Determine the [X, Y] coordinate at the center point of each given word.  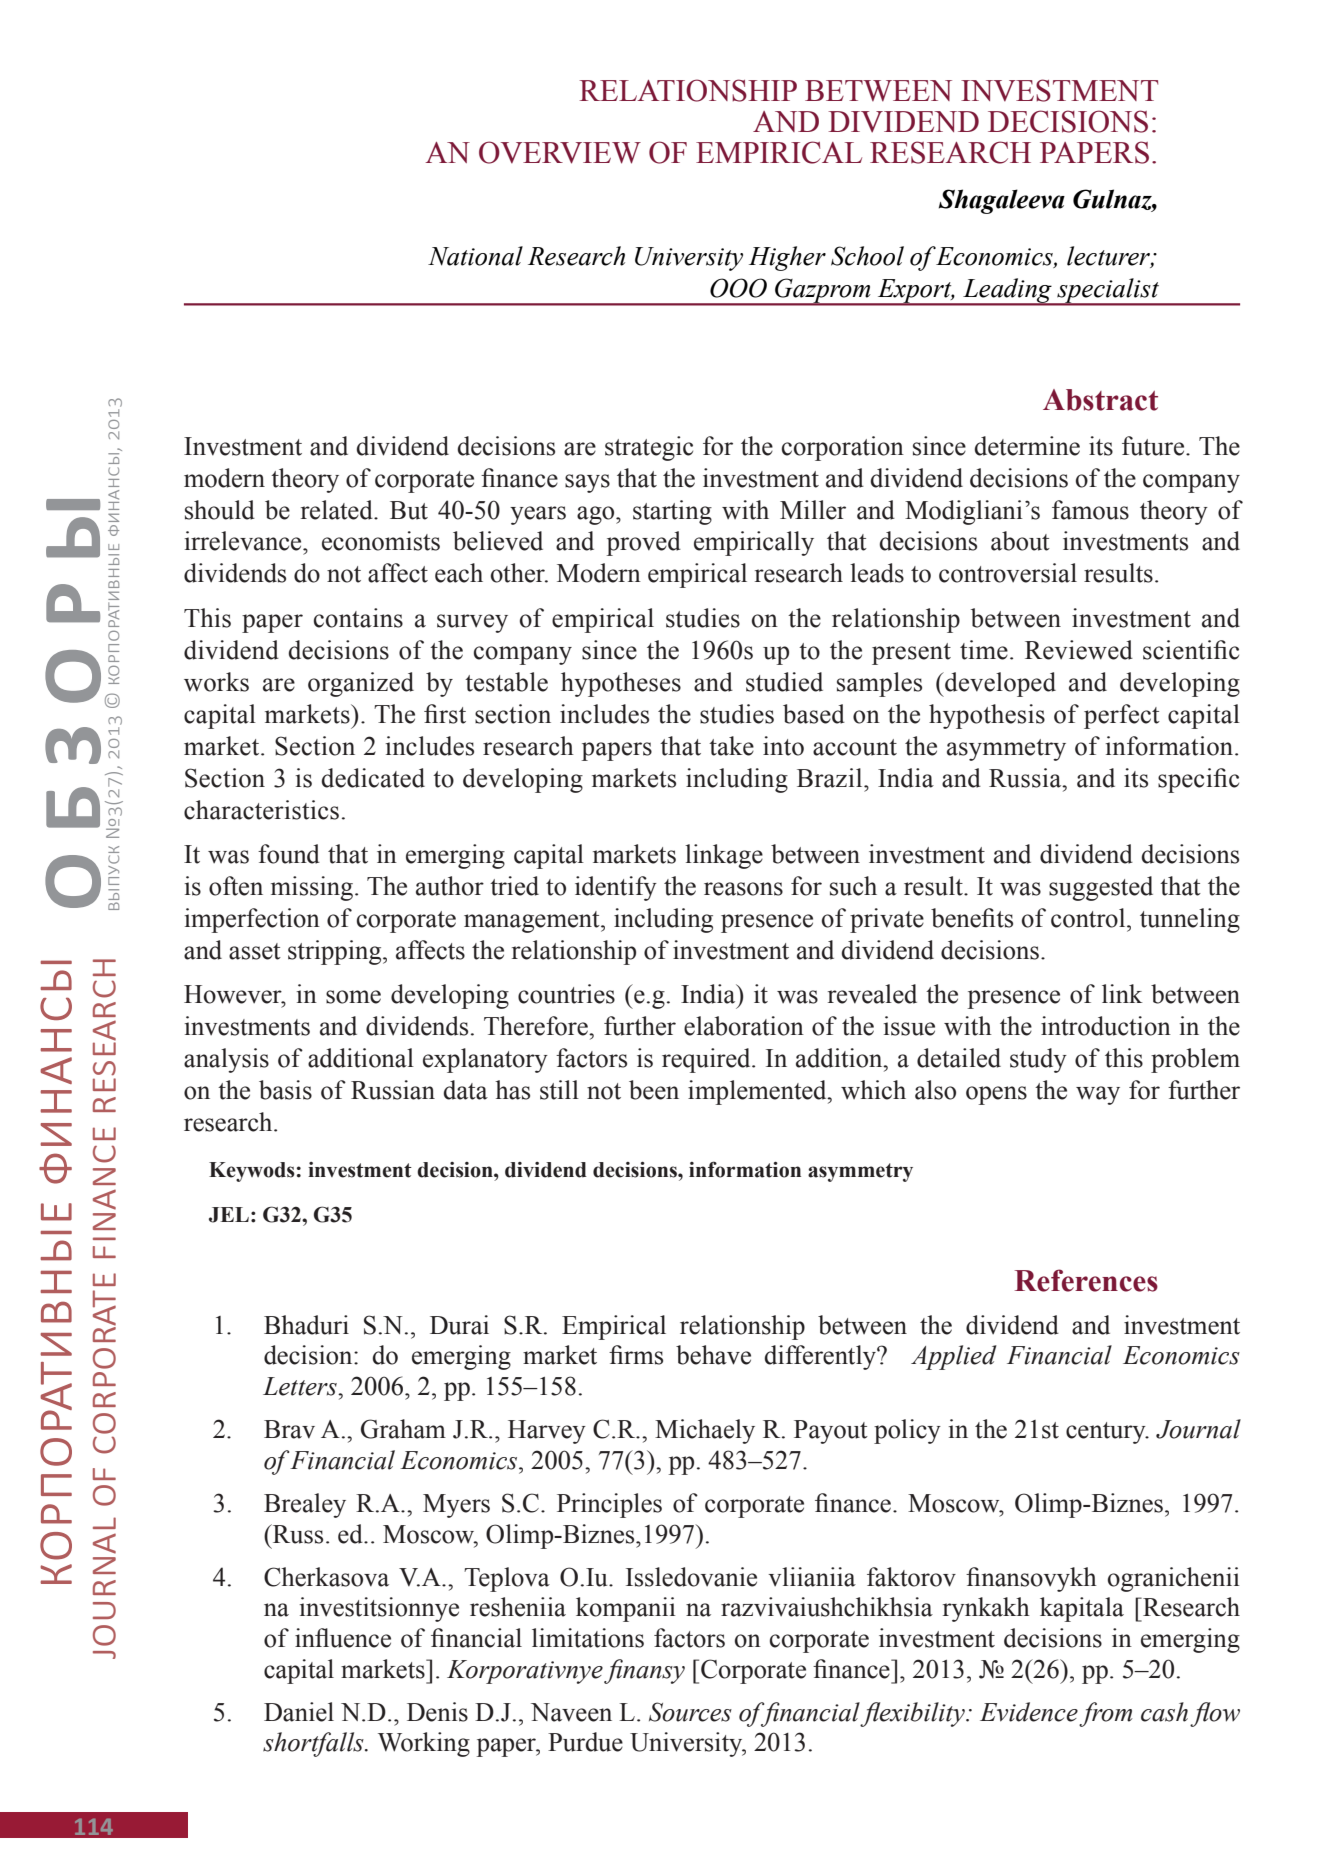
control [1089, 918]
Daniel [299, 1712]
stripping [336, 952]
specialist [1108, 291]
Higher [787, 258]
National [475, 256]
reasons [743, 889]
